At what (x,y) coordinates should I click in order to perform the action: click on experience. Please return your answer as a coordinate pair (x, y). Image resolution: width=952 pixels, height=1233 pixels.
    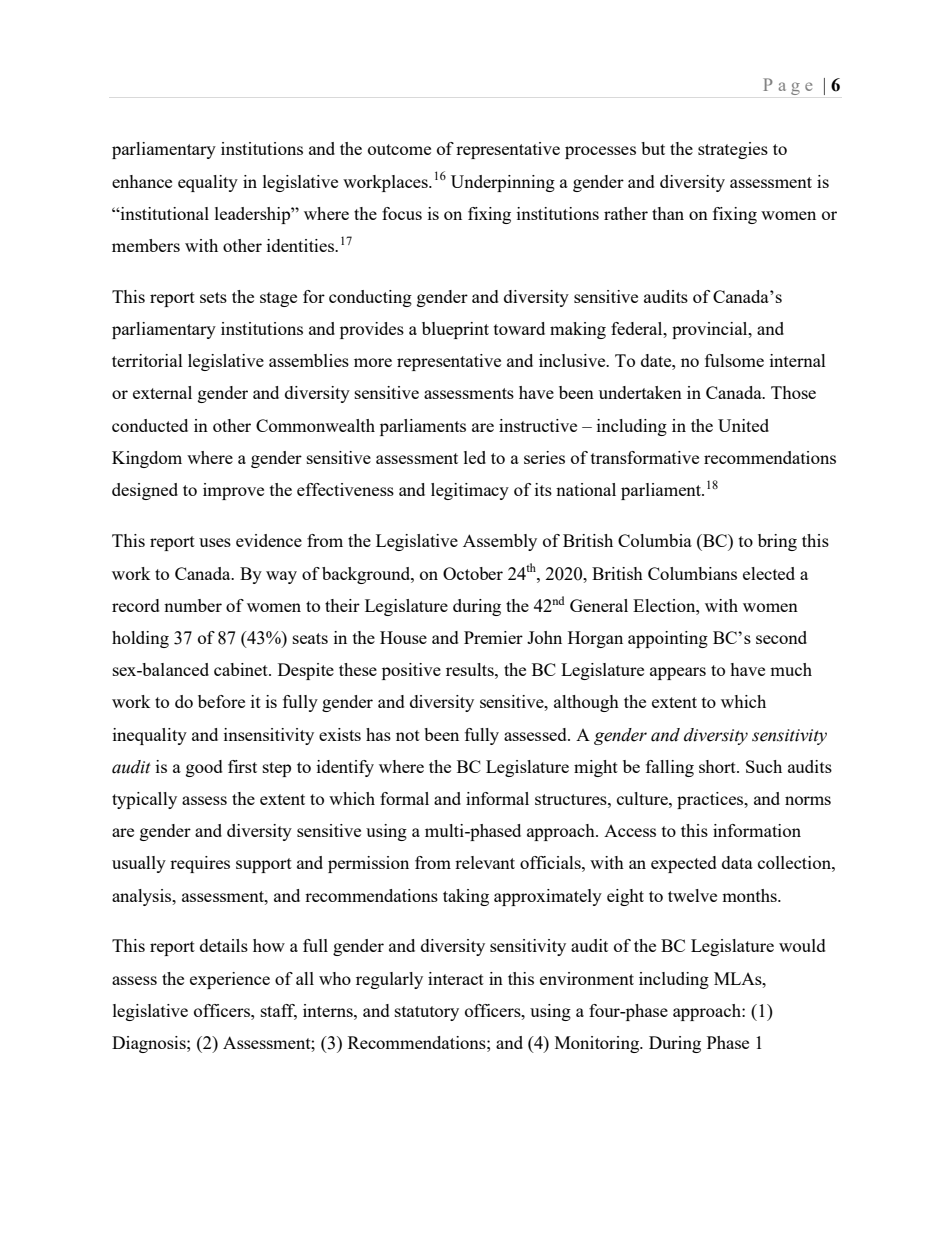
    Looking at the image, I should click on (230, 980).
